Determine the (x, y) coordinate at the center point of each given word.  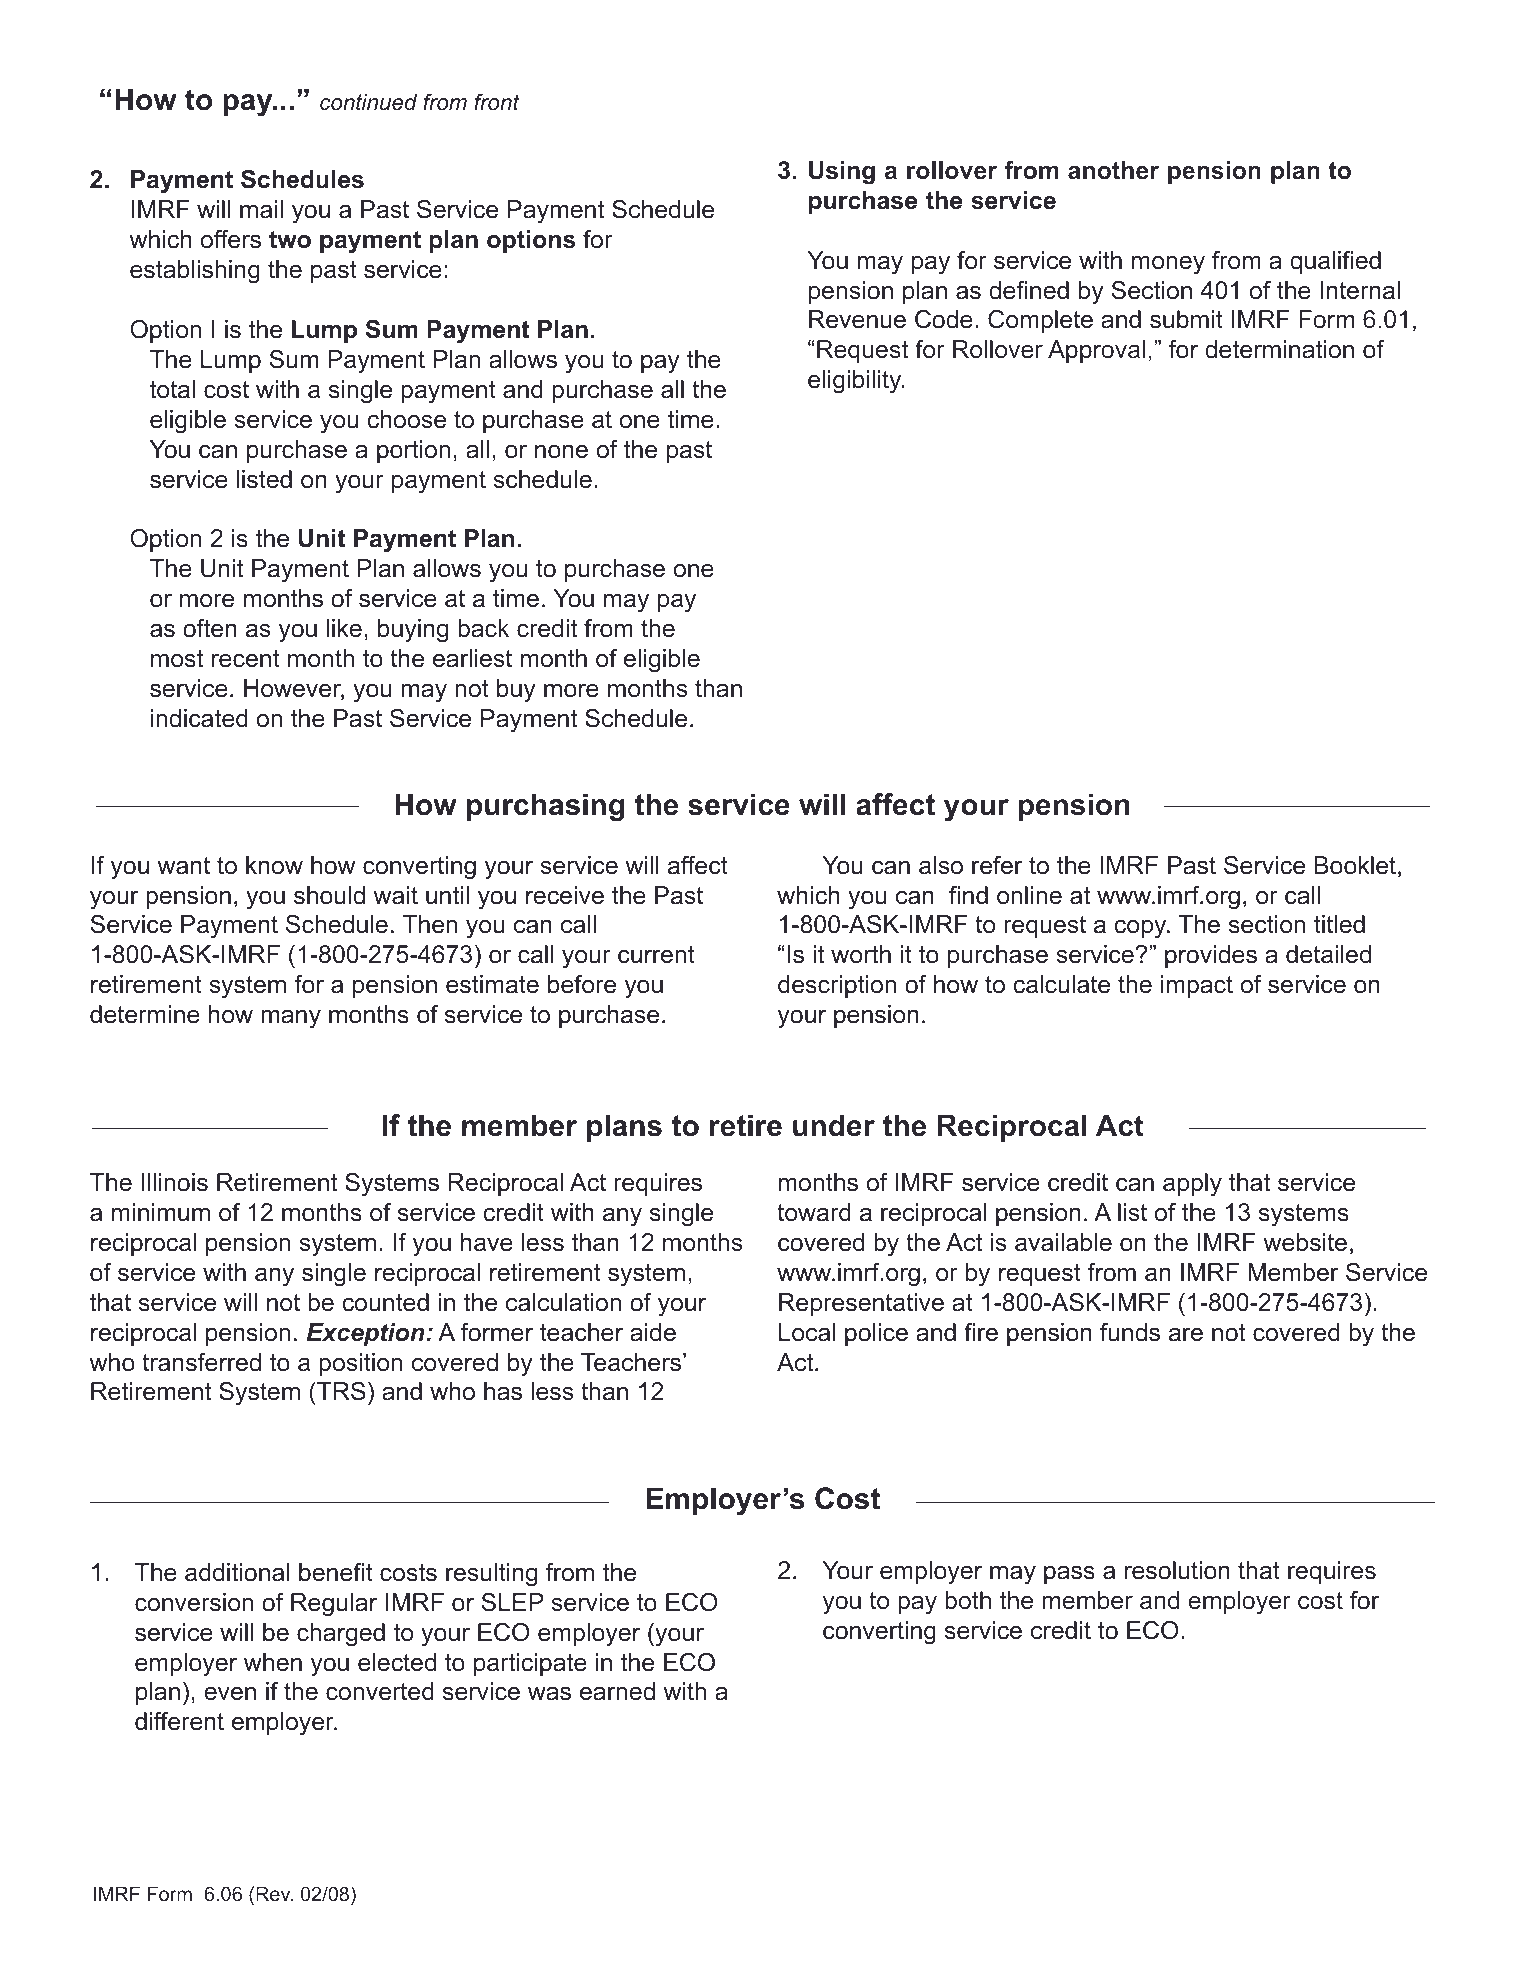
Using (842, 173)
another (1113, 170)
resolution (1177, 1570)
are (1186, 1335)
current (656, 955)
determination (1279, 349)
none (561, 452)
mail (261, 209)
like (344, 628)
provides (1211, 956)
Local (807, 1332)
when (273, 1662)
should (329, 895)
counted (385, 1302)
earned (617, 1691)
